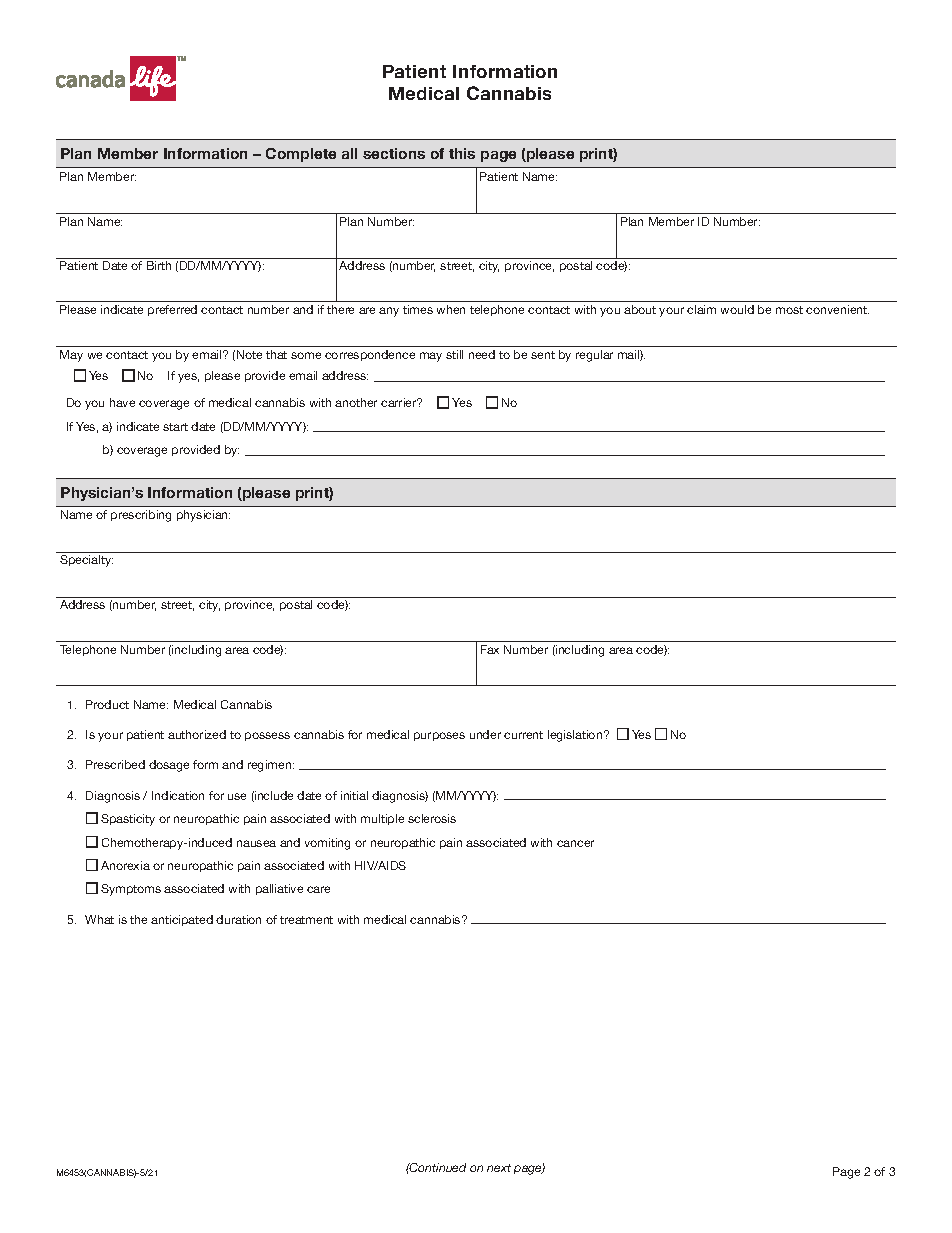  Describe the element at coordinates (107, 704) in the image. I see `Product` at that location.
